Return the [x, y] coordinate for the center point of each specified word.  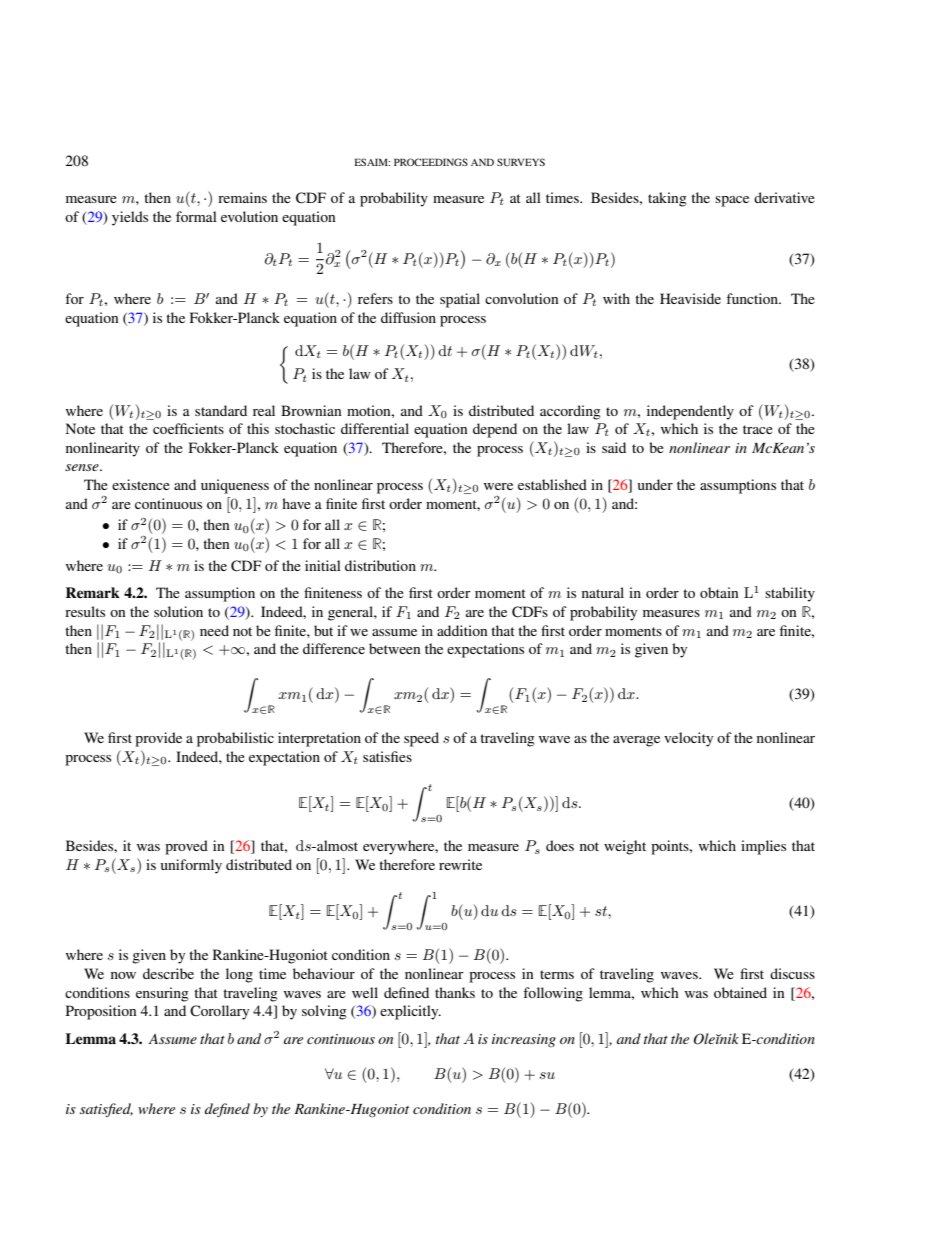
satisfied [106, 1110]
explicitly [410, 1012]
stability [790, 594]
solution [178, 611]
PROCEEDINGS [431, 162]
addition [462, 630]
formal [196, 216]
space [732, 201]
